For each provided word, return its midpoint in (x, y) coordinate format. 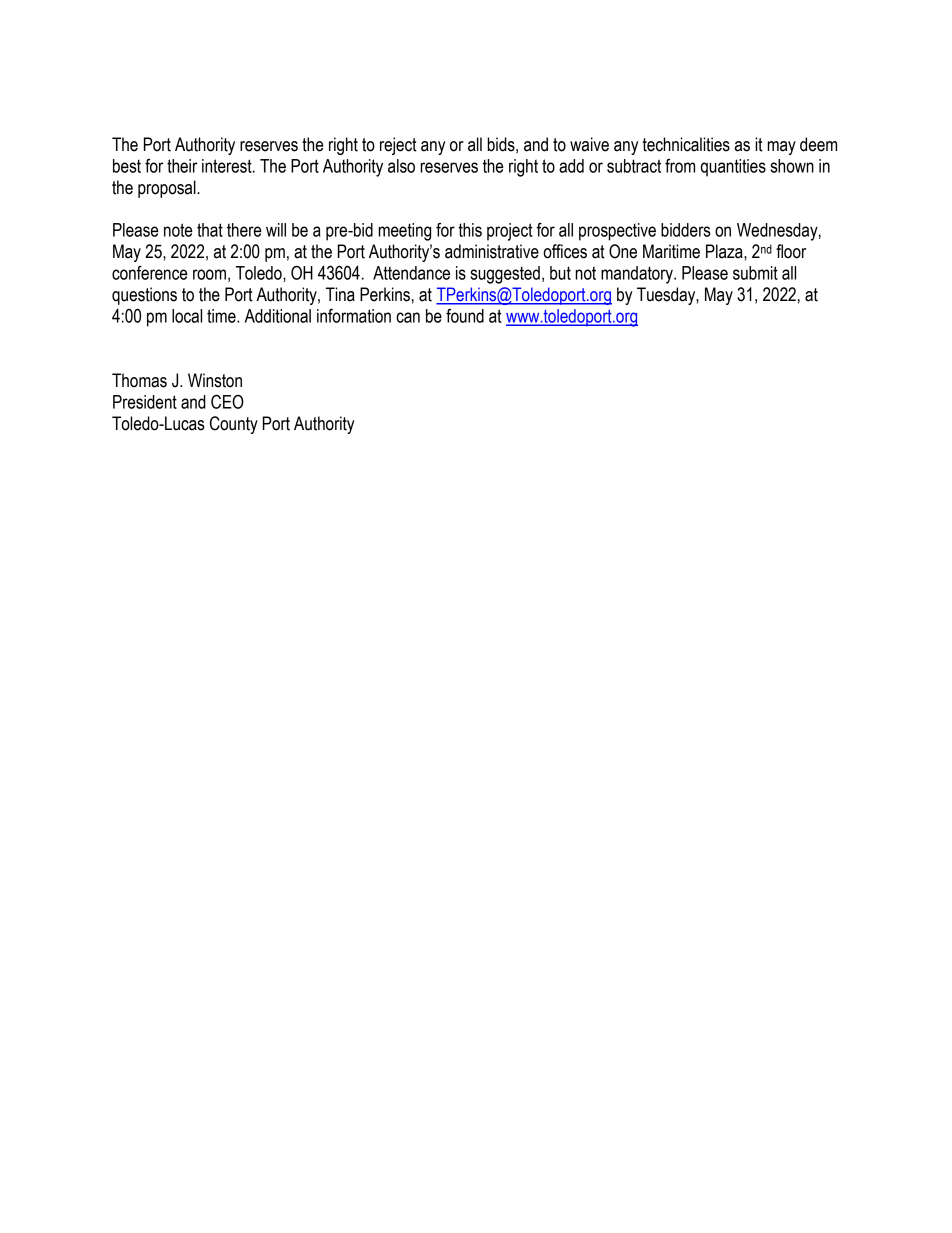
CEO (227, 401)
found (465, 316)
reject (398, 146)
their (182, 166)
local (187, 316)
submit (755, 273)
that (210, 230)
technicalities (686, 144)
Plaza (725, 251)
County (234, 425)
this (470, 230)
